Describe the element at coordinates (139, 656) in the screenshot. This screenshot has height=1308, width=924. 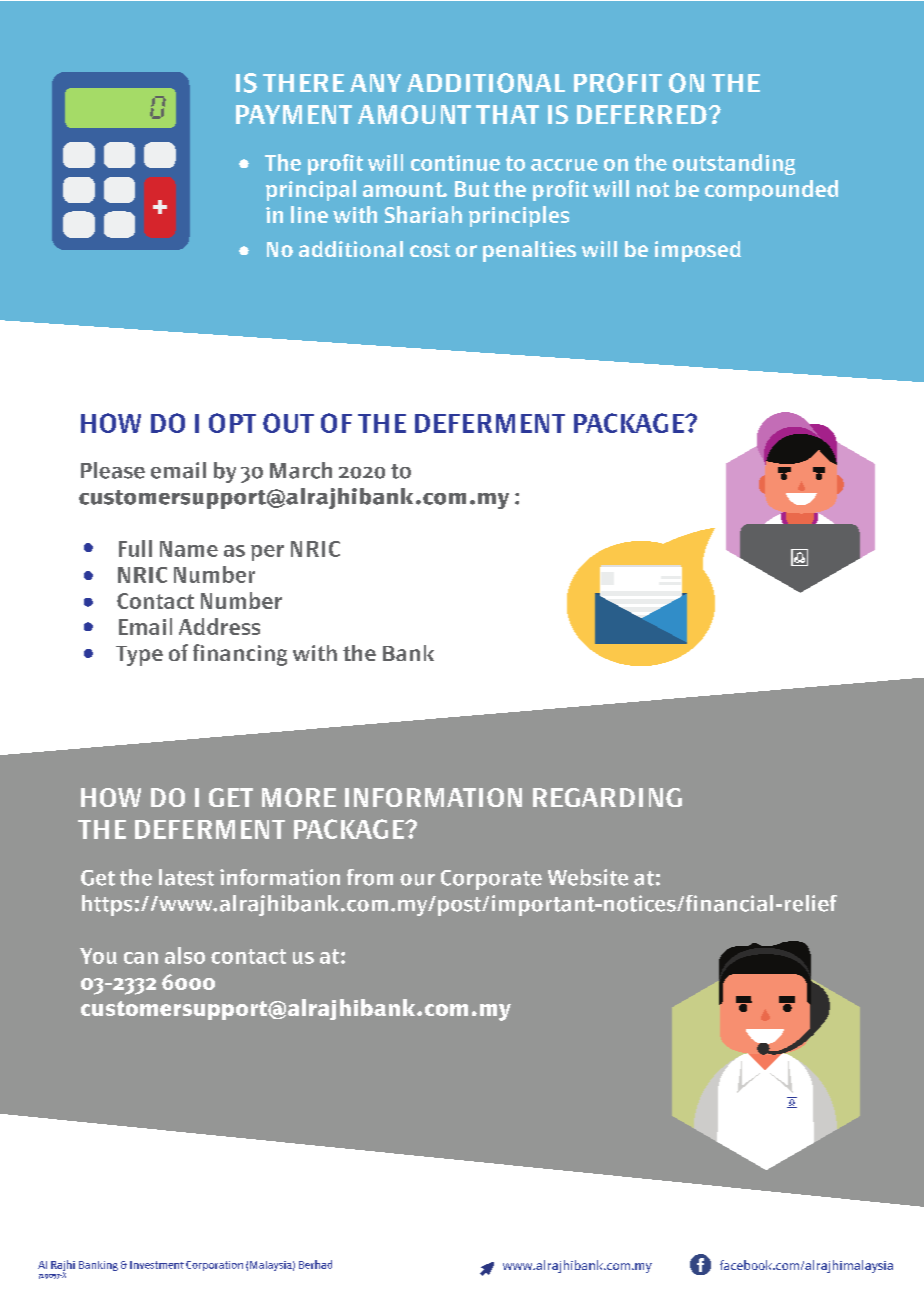
I see `Type` at that location.
